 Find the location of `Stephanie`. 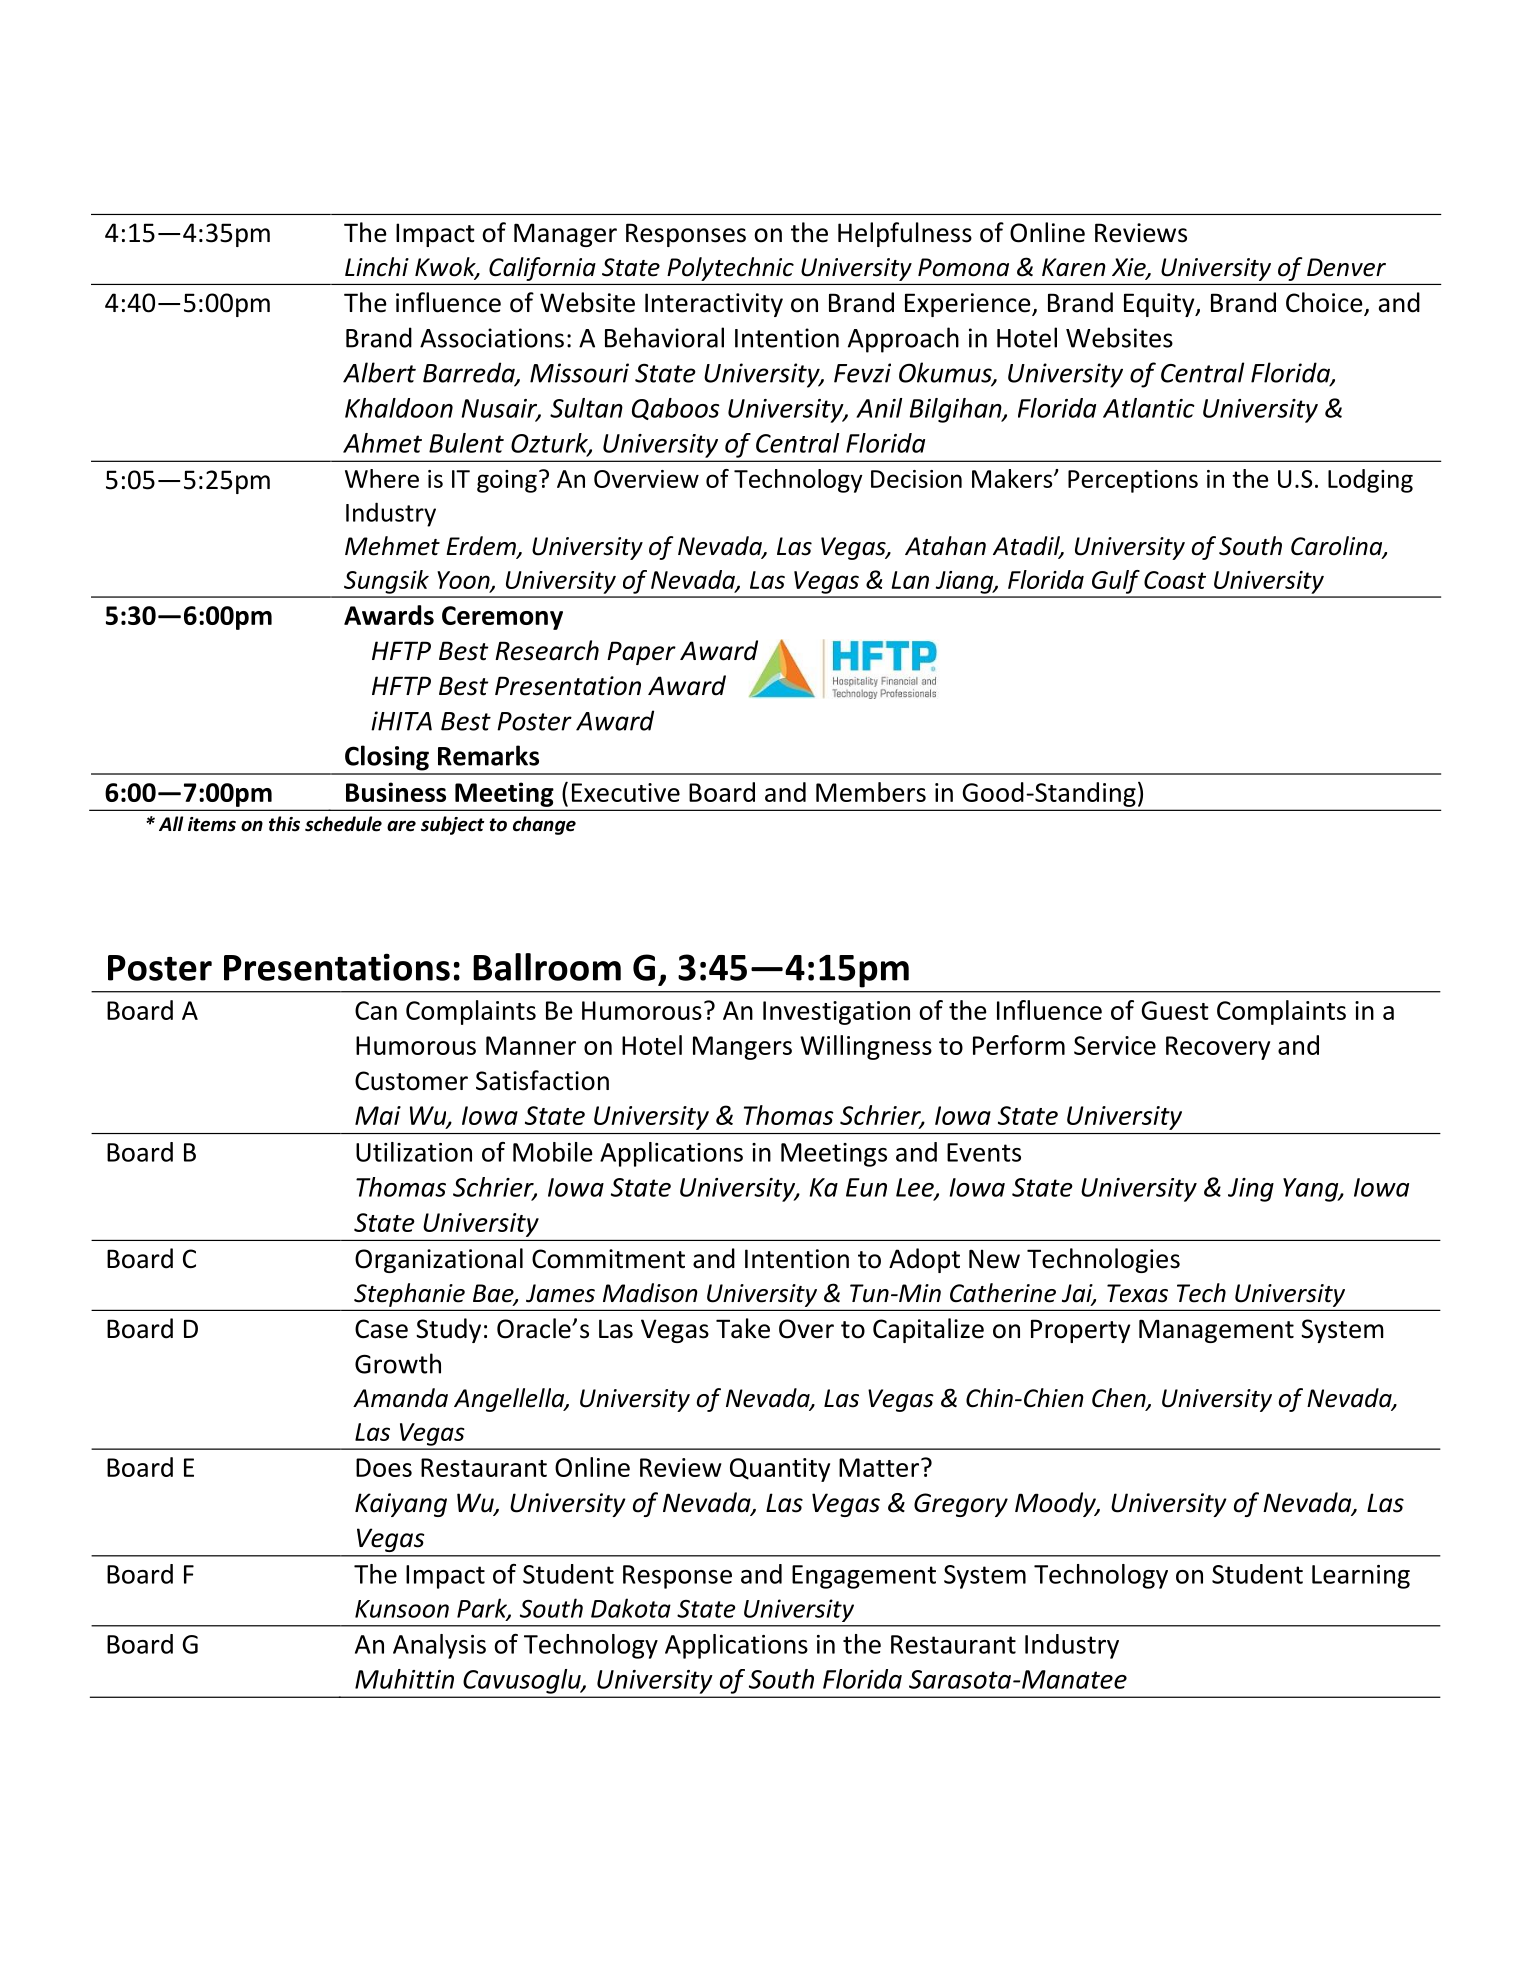

Stephanie is located at coordinates (409, 1295).
